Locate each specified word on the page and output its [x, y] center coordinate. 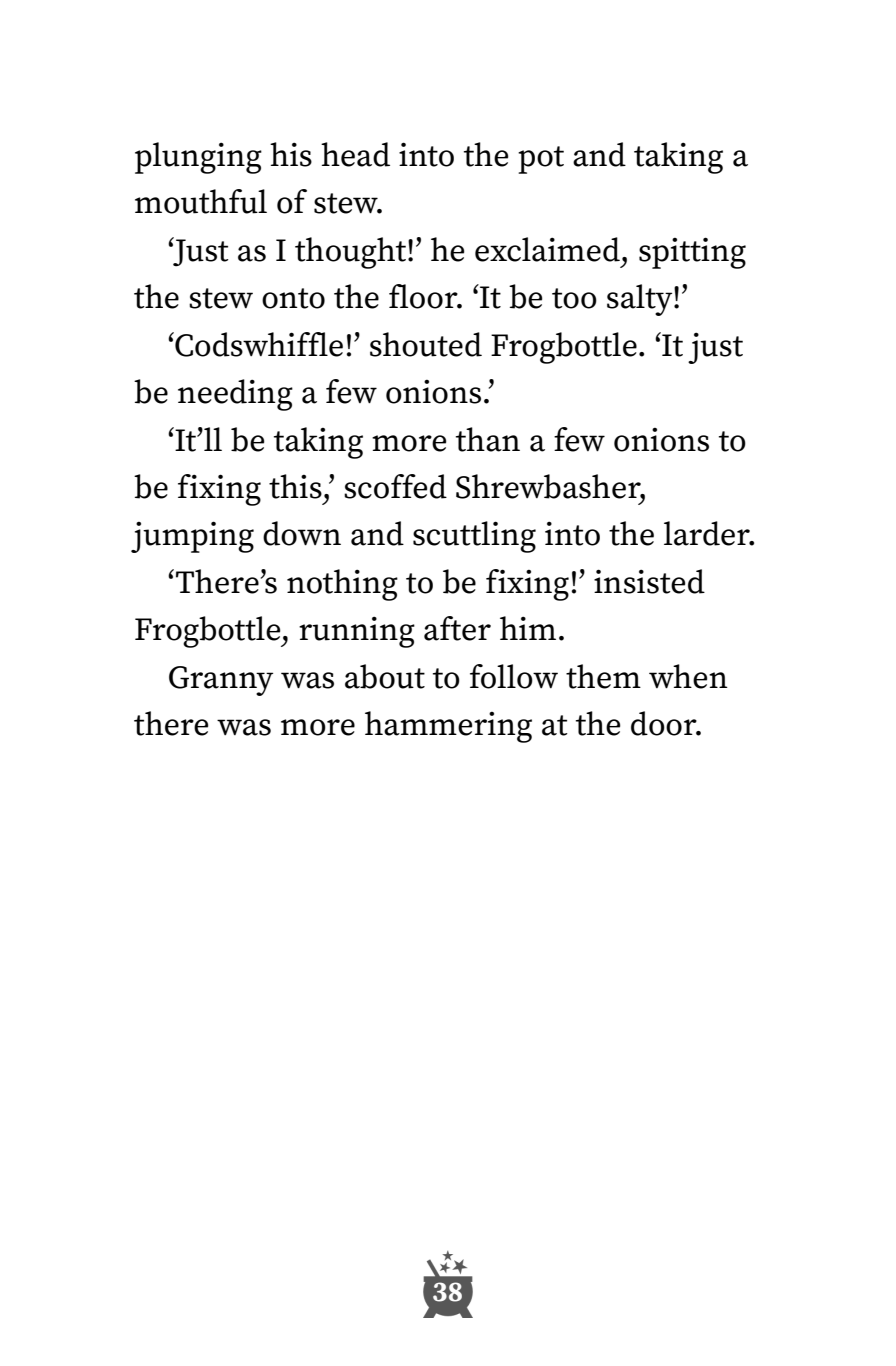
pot [541, 160]
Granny [221, 681]
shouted [426, 344]
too [574, 298]
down [302, 533]
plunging [198, 158]
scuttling [474, 537]
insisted [649, 581]
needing [235, 395]
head [355, 154]
